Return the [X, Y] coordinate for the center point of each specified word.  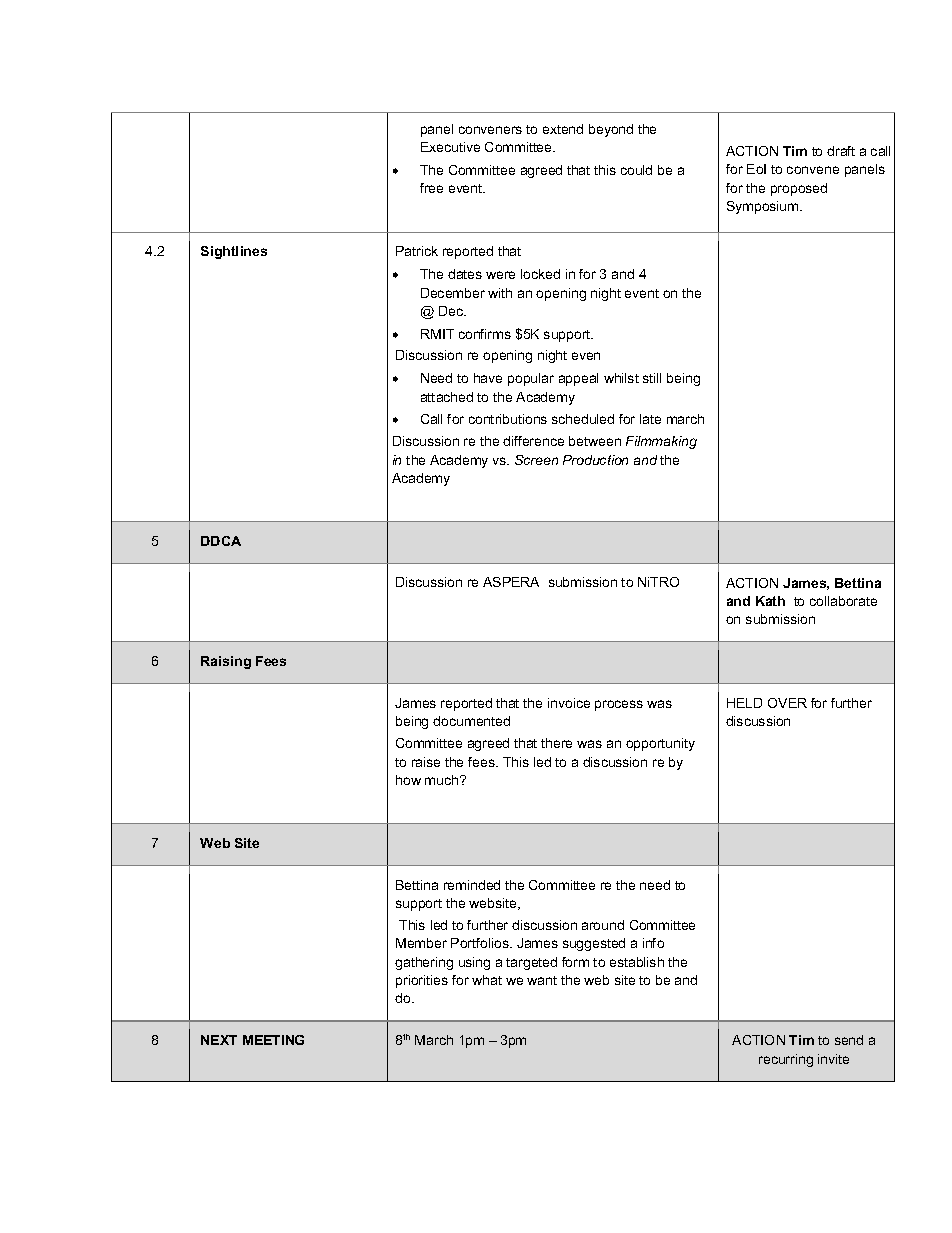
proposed [799, 189]
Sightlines [234, 252]
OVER [787, 703]
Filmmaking [661, 442]
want [542, 980]
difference [533, 441]
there [556, 743]
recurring [786, 1060]
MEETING [273, 1040]
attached [447, 397]
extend [563, 129]
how [408, 780]
